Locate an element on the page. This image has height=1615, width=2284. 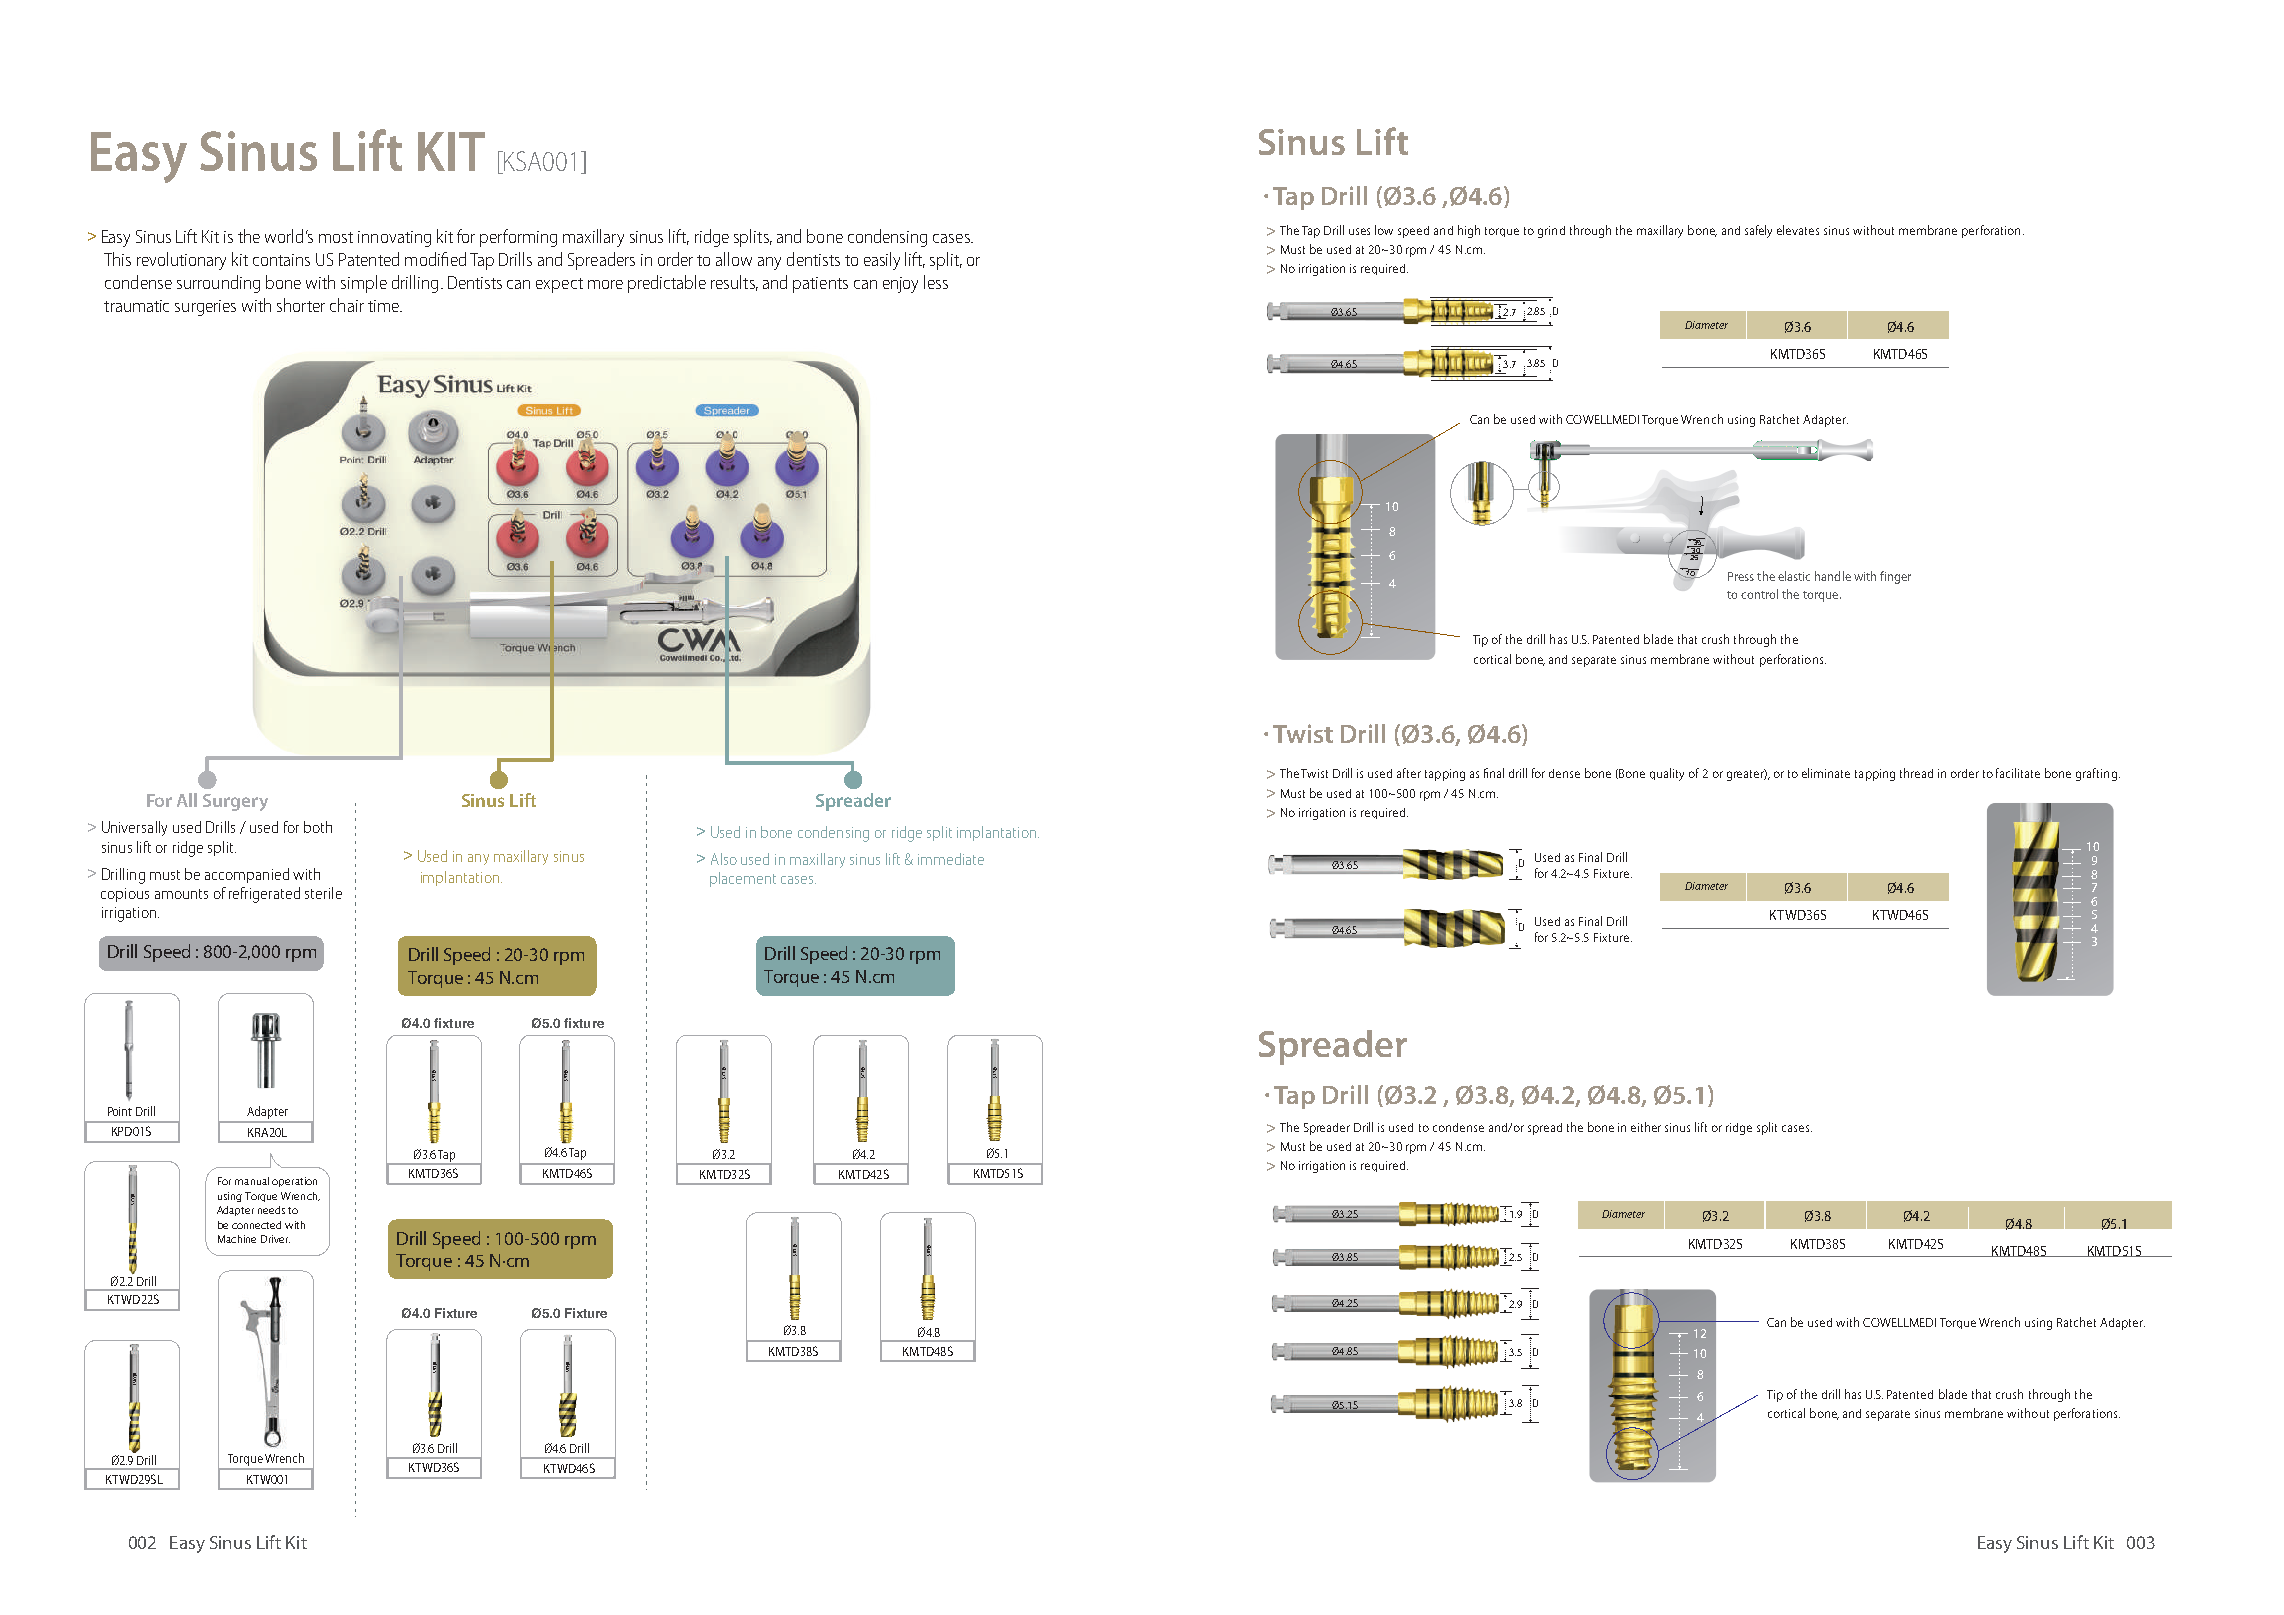
after is located at coordinates (1409, 773).
